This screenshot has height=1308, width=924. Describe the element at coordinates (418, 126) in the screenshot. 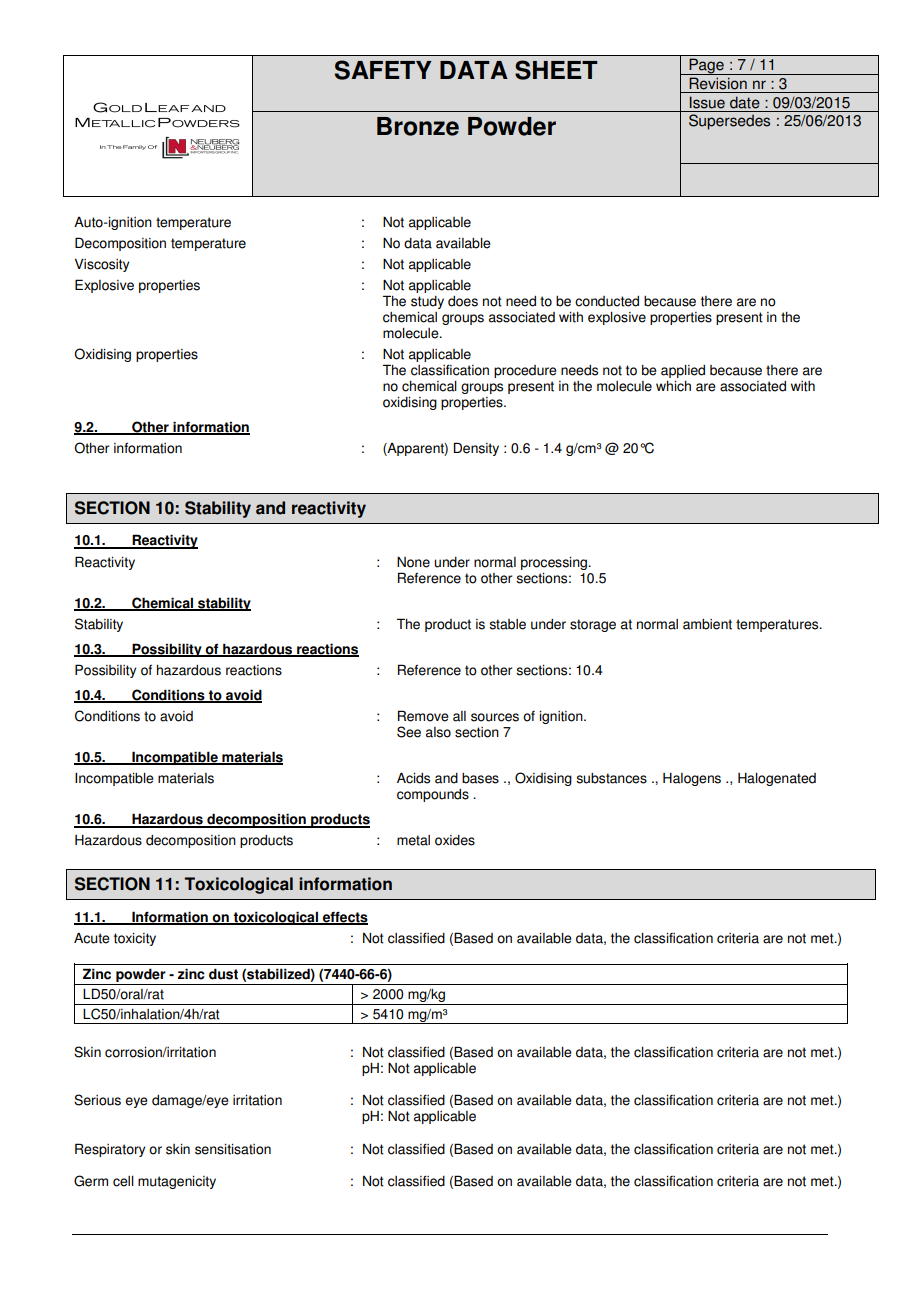

I see `Bronze` at that location.
